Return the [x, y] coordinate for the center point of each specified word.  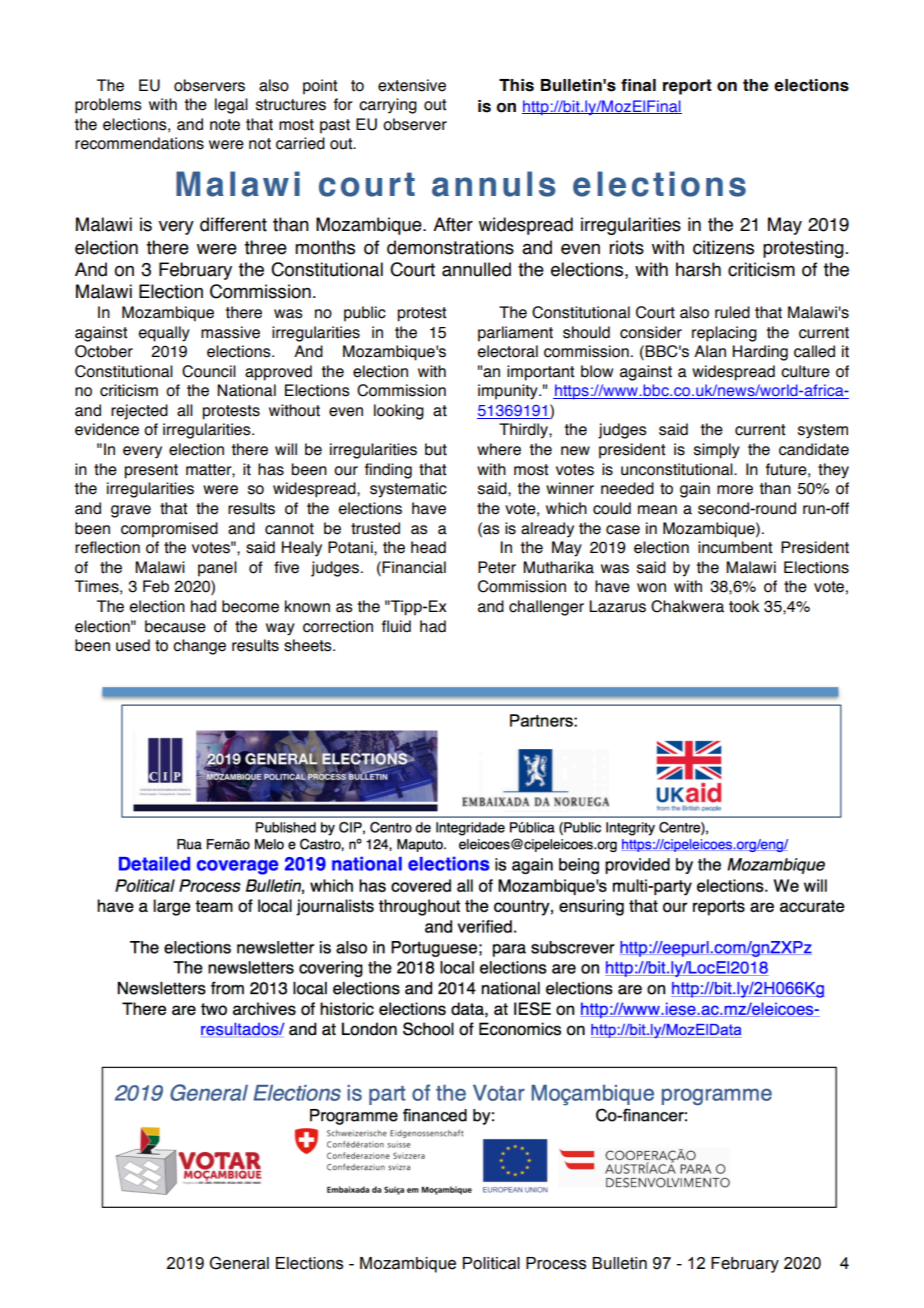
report [687, 87]
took [744, 606]
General [239, 1263]
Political [491, 1263]
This [516, 85]
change [199, 647]
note [225, 125]
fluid [396, 626]
